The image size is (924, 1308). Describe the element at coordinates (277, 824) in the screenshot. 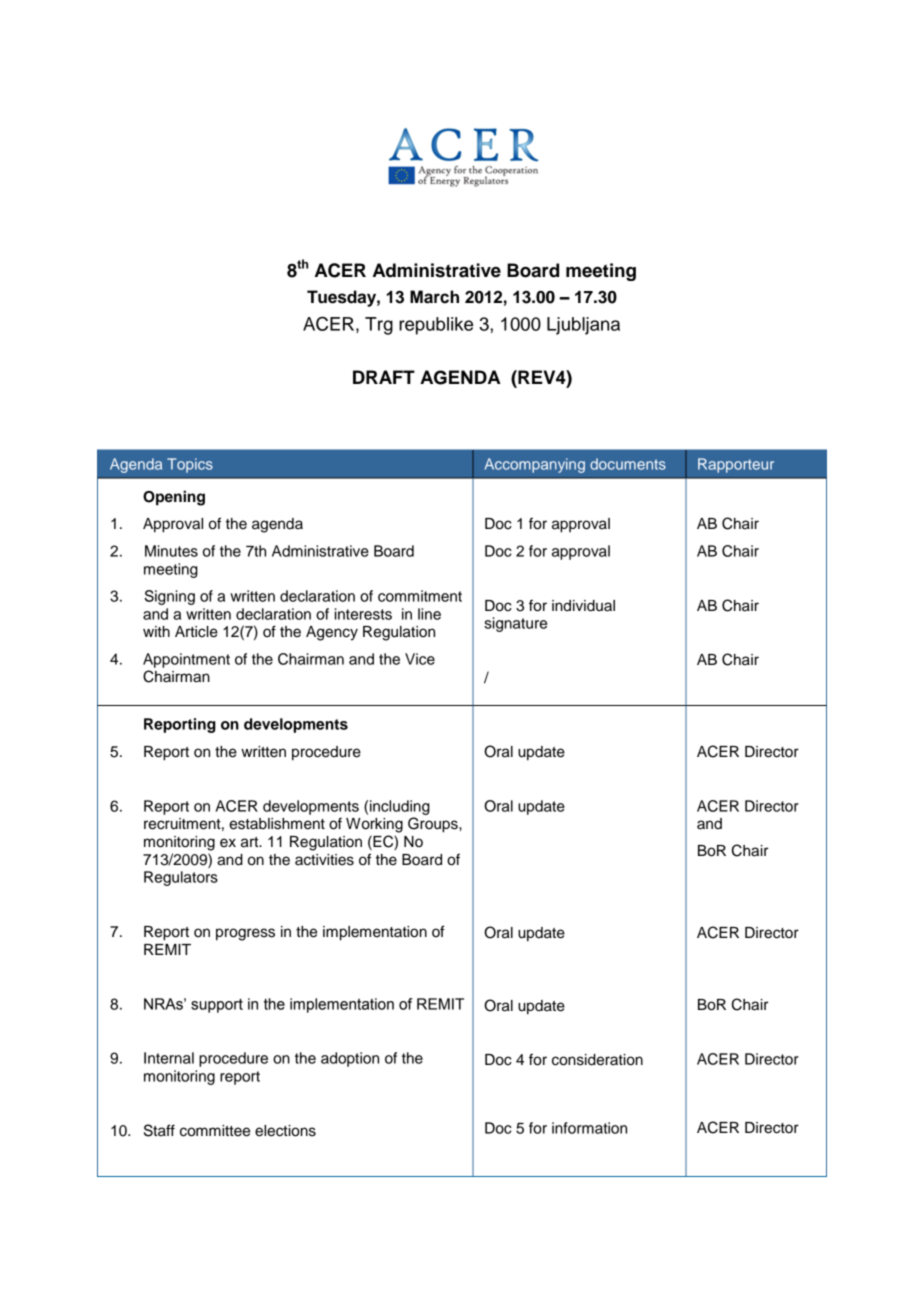

I see `establishment` at that location.
